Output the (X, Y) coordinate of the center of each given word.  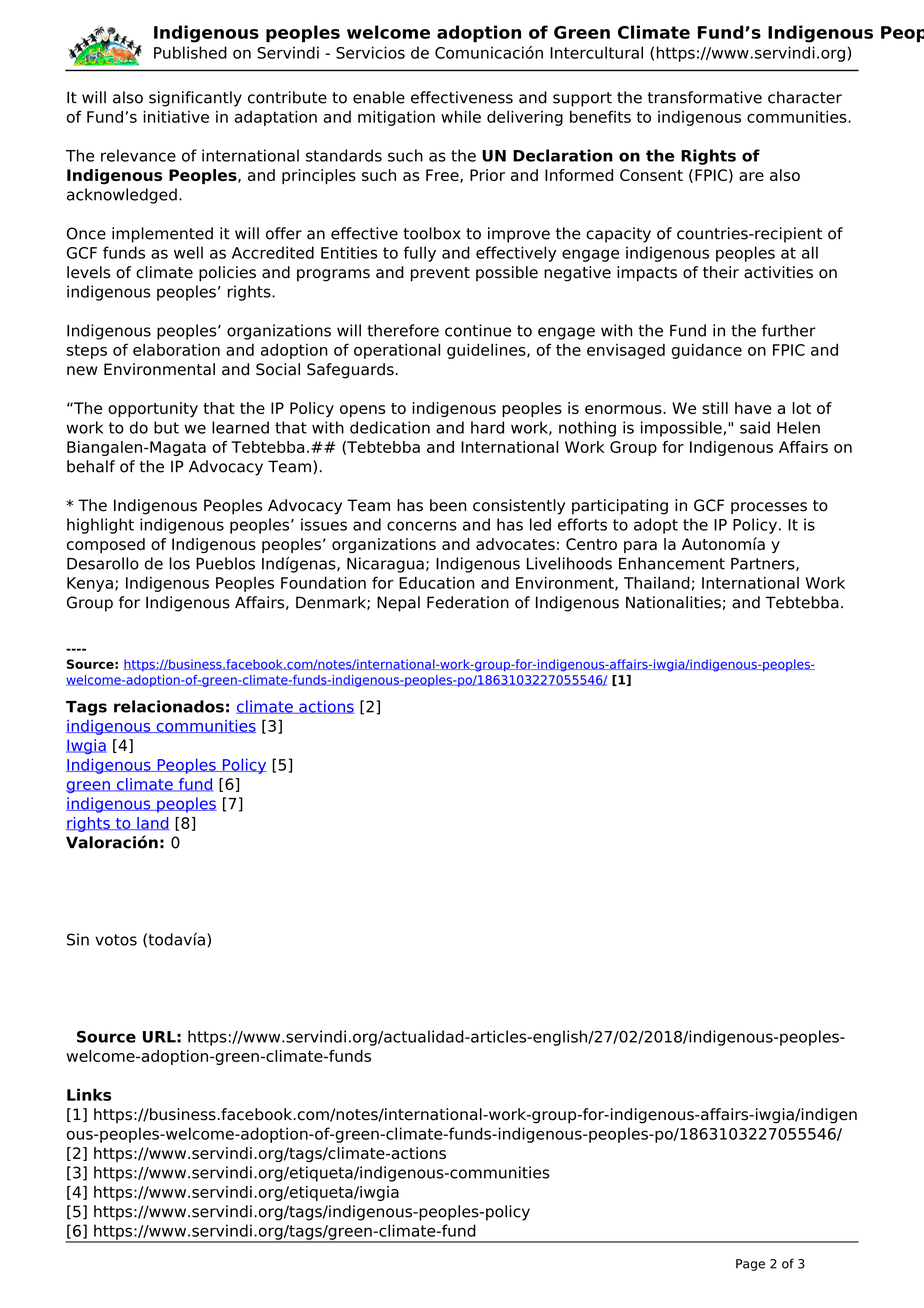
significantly (195, 99)
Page (750, 1265)
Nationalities (673, 602)
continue (478, 330)
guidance (707, 351)
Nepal (398, 604)
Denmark (332, 603)
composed (106, 545)
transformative (705, 97)
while (461, 116)
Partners (764, 564)
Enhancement (672, 563)
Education (437, 582)
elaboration (176, 349)
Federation (468, 602)
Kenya (90, 584)
